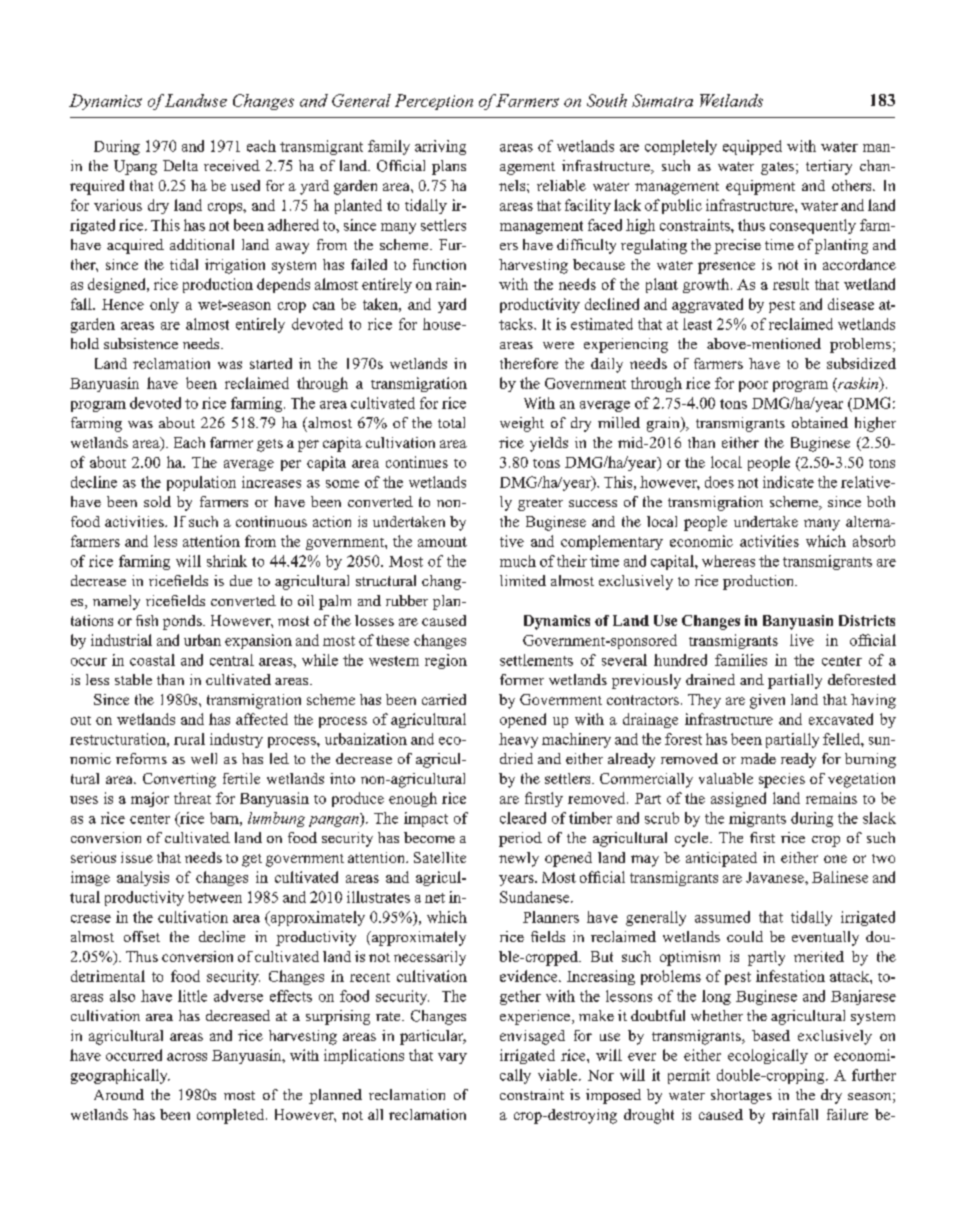 Image resolution: width=980 pixels, height=1214 pixels. Describe the element at coordinates (187, 1057) in the screenshot. I see `across` at that location.
